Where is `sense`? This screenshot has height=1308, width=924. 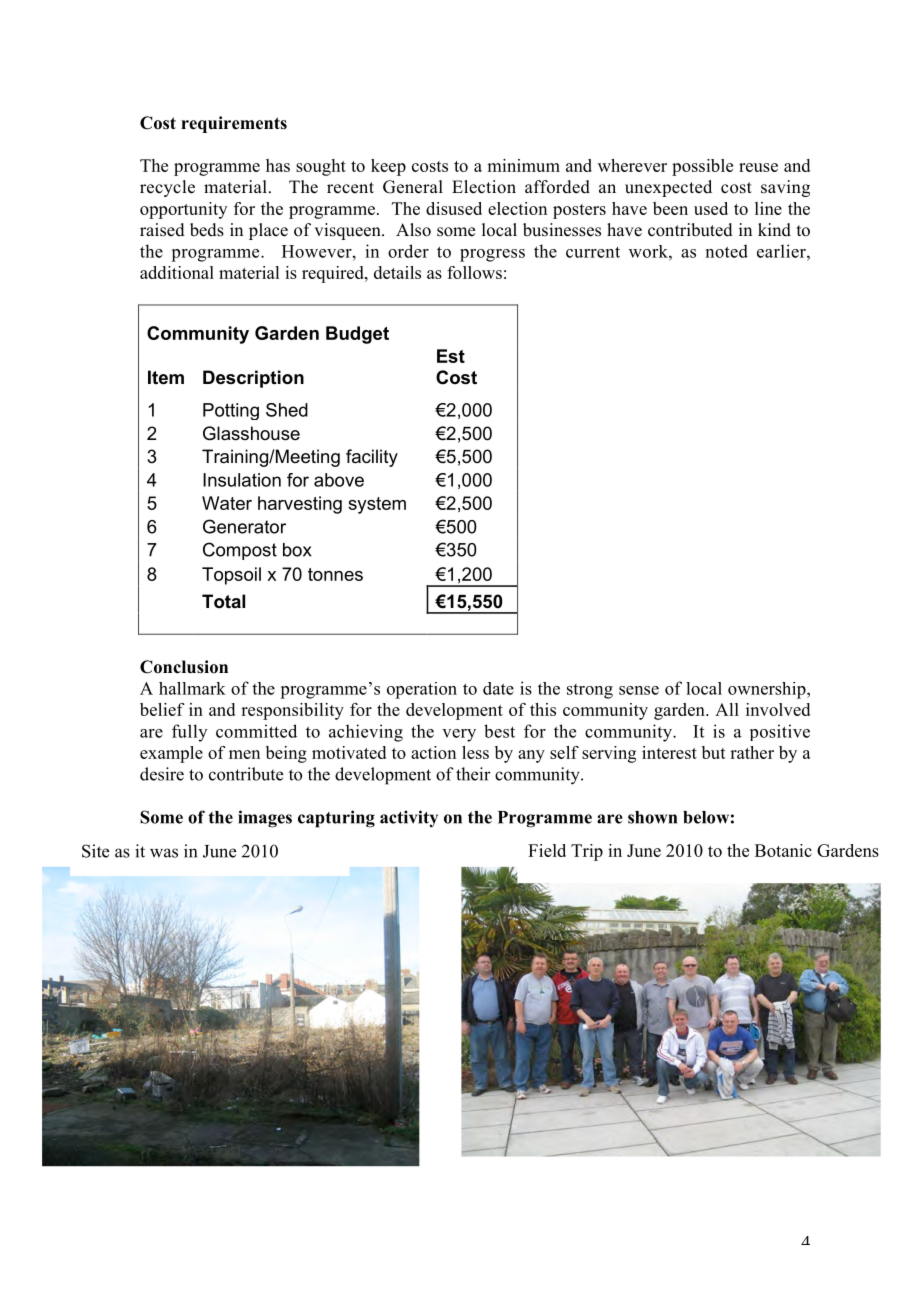 sense is located at coordinates (639, 690).
